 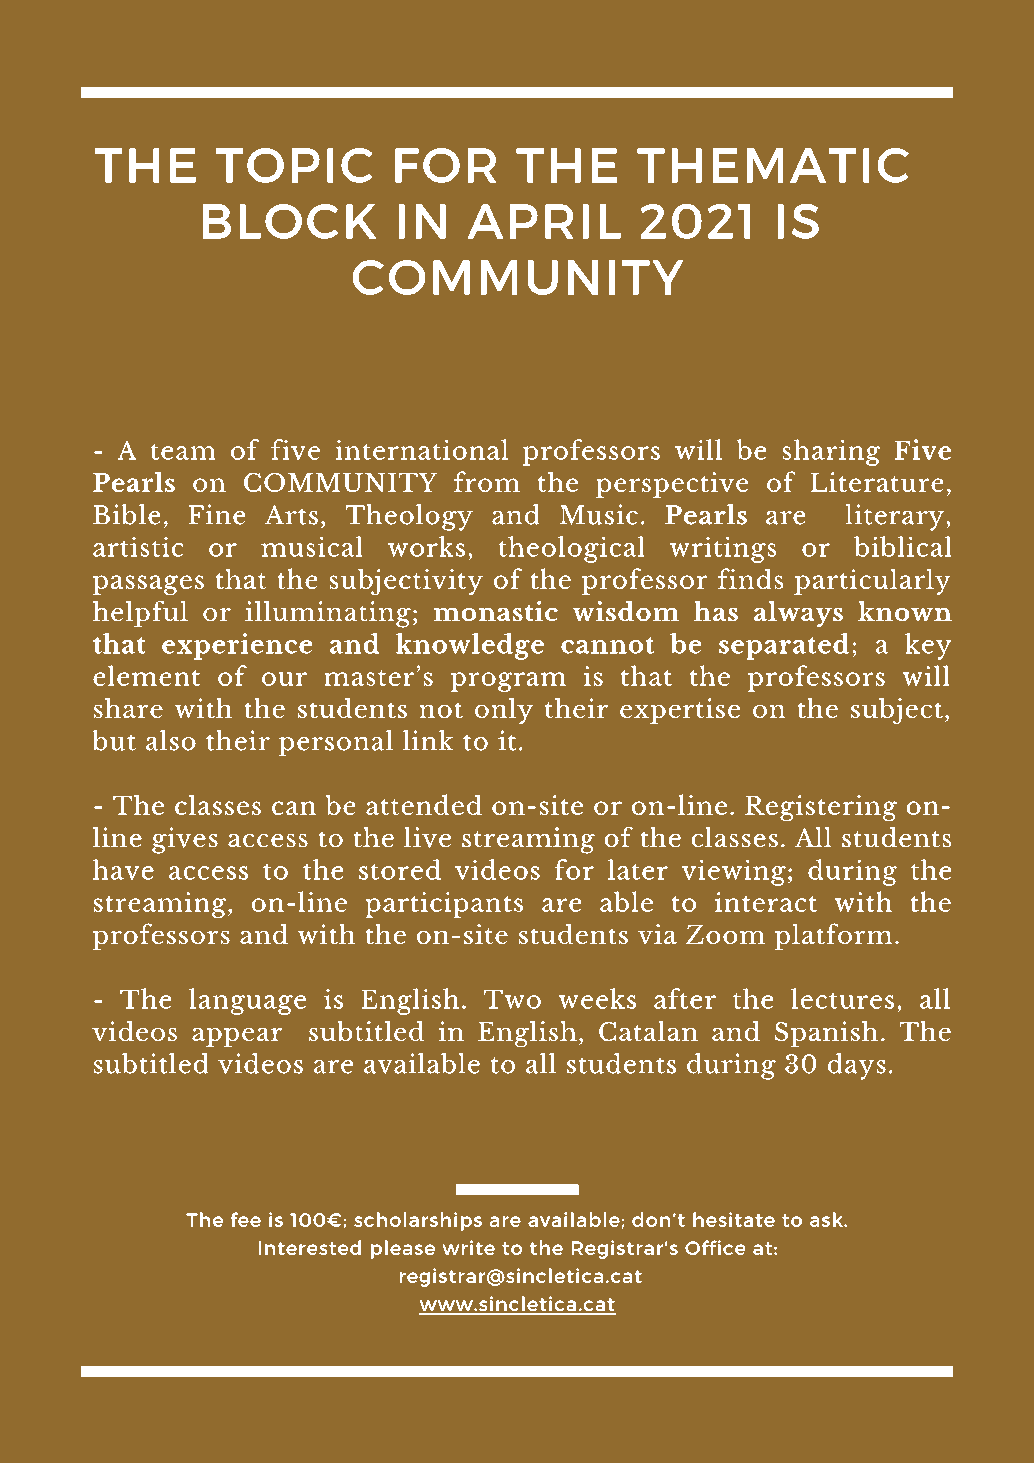 What do you see at coordinates (247, 1001) in the document?
I see `language` at bounding box center [247, 1001].
